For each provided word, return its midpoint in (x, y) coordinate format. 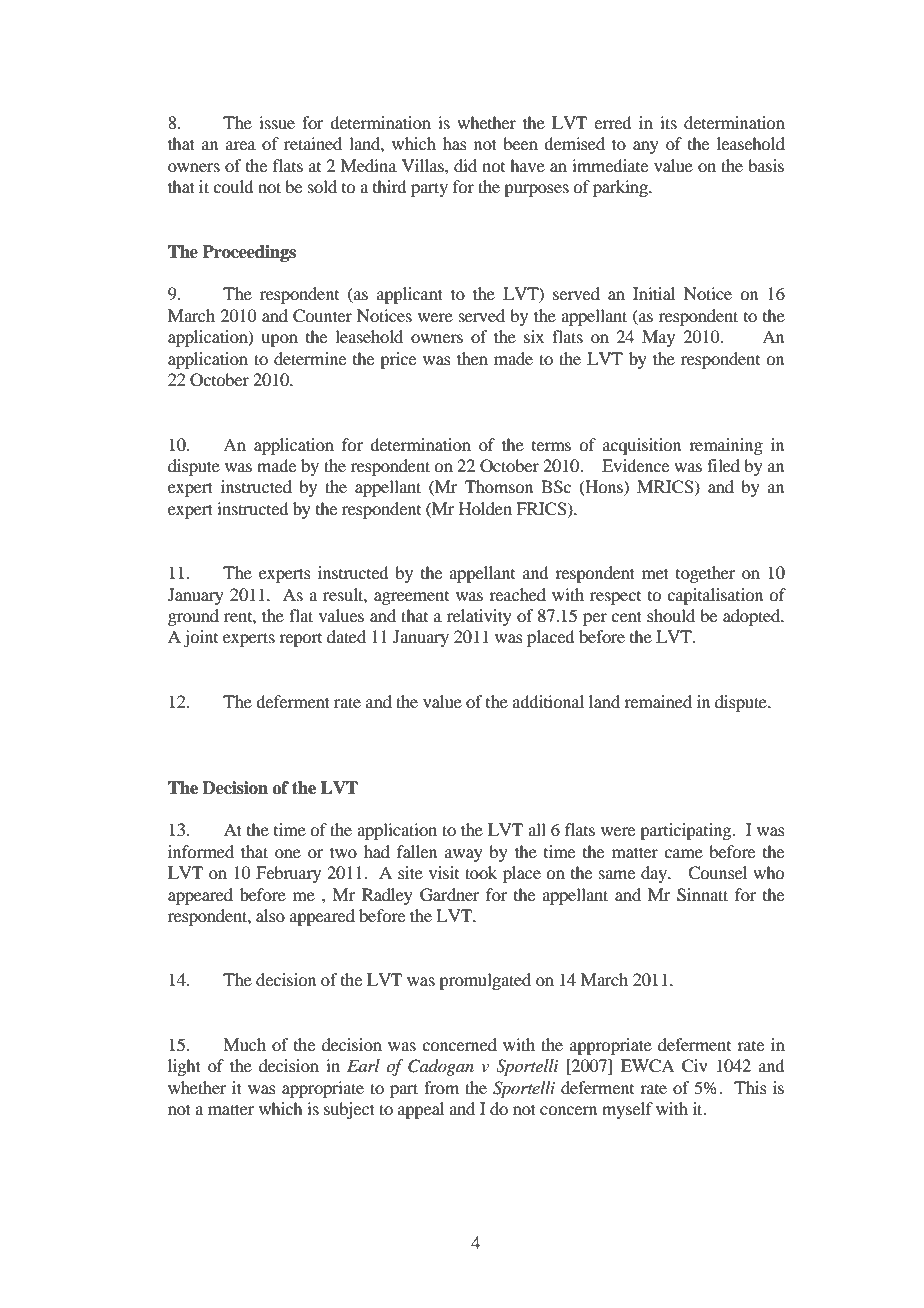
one (288, 853)
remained (658, 701)
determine (310, 358)
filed (723, 465)
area (241, 145)
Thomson (499, 486)
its (668, 122)
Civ (695, 1066)
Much (244, 1044)
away (464, 855)
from (441, 1087)
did (465, 165)
